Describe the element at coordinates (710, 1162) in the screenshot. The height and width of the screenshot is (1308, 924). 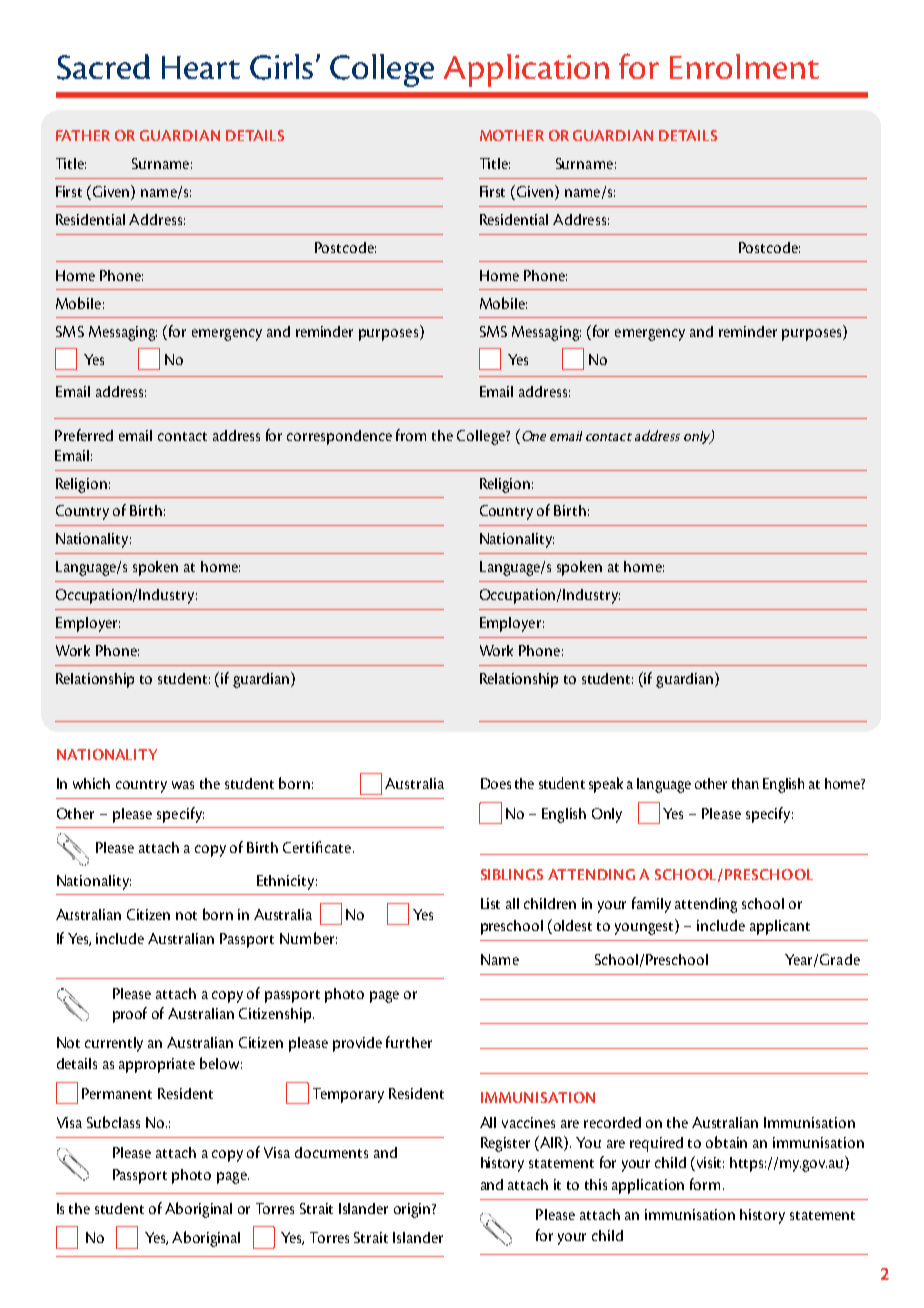
I see `visit` at that location.
